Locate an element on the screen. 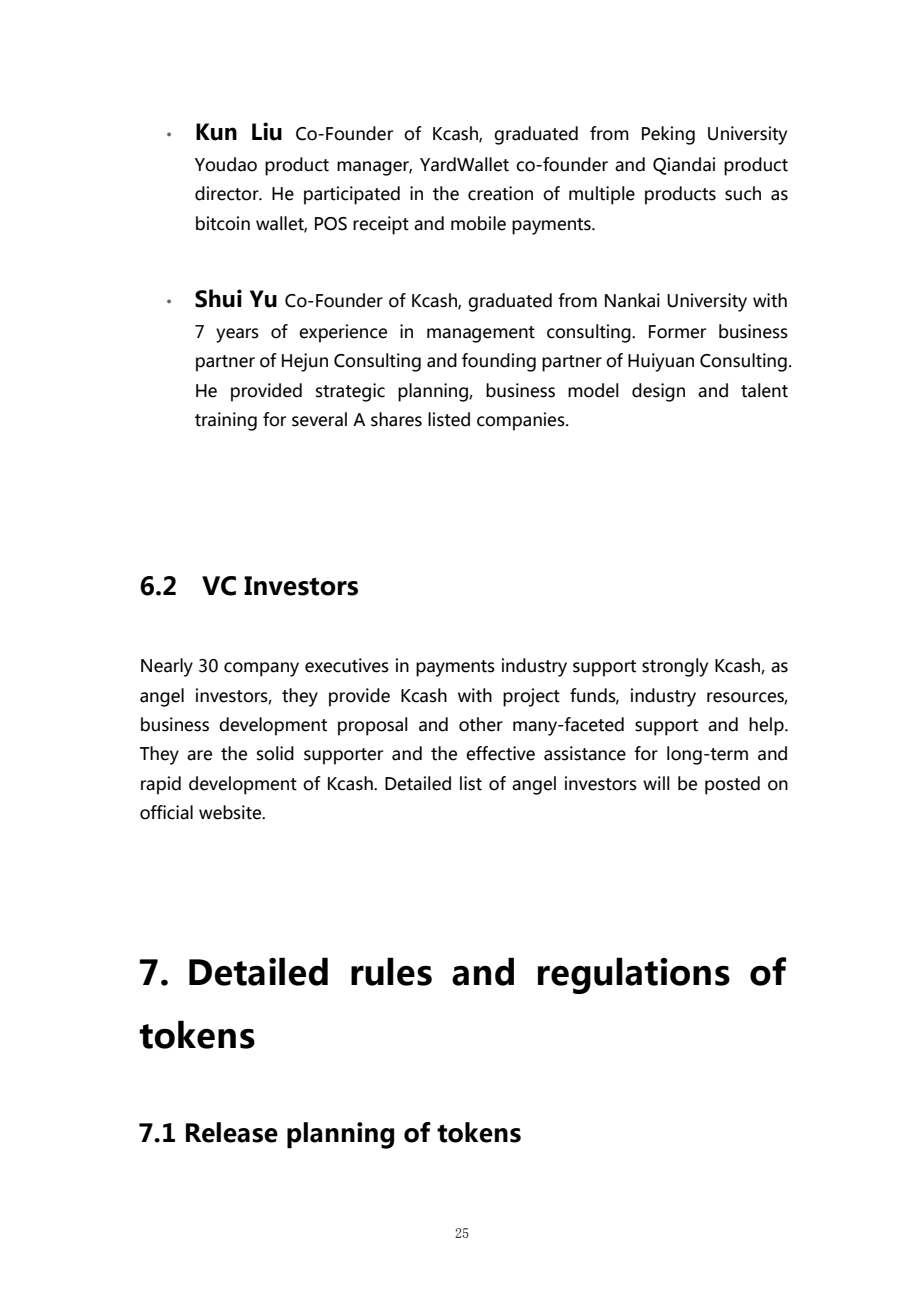 The height and width of the screenshot is (1308, 924). rules is located at coordinates (391, 971).
